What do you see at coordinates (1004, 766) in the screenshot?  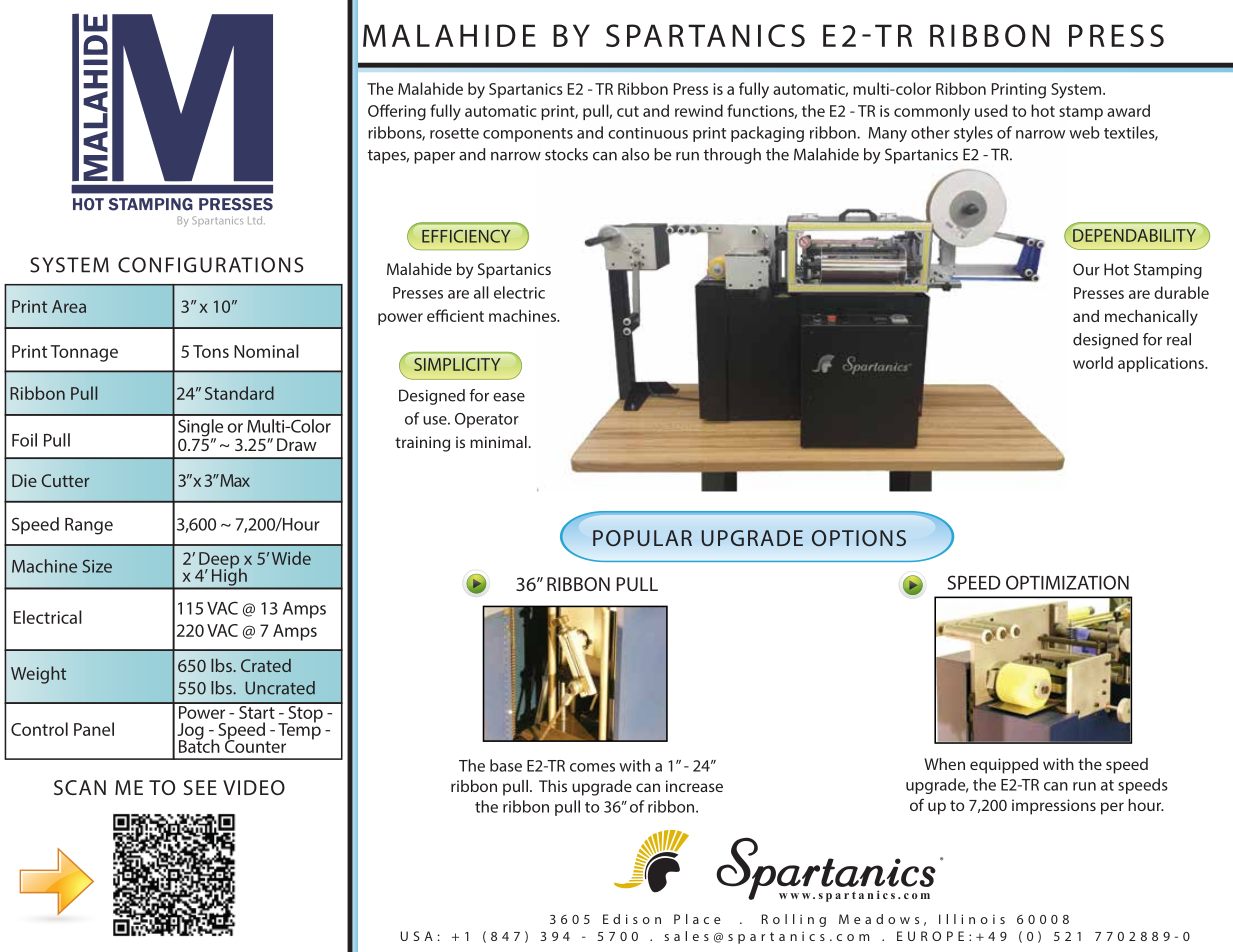 I see `equipped` at bounding box center [1004, 766].
